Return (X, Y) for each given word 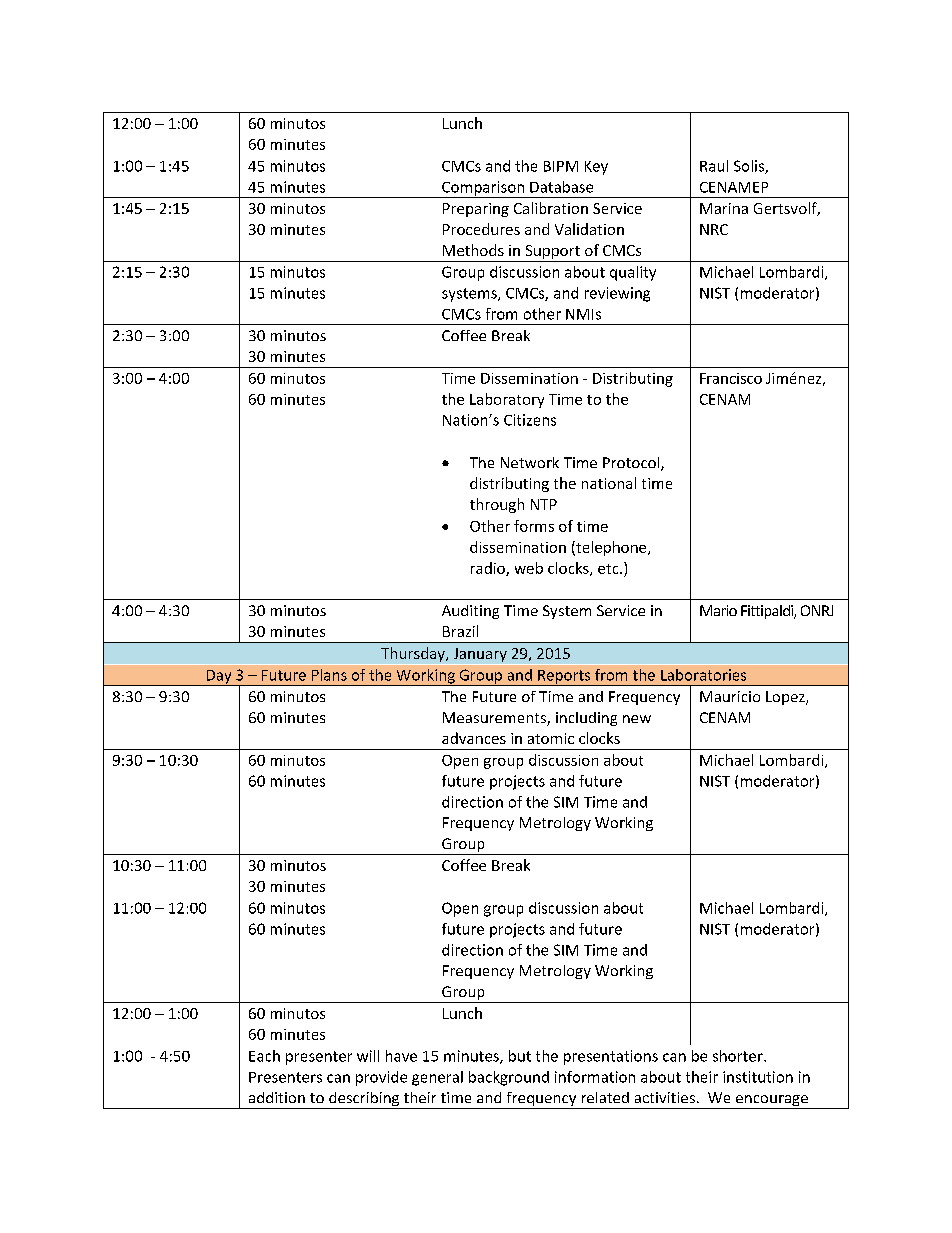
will (368, 1056)
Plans (329, 675)
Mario (718, 610)
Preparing (476, 210)
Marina (724, 208)
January (480, 655)
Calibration (551, 208)
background (509, 1078)
